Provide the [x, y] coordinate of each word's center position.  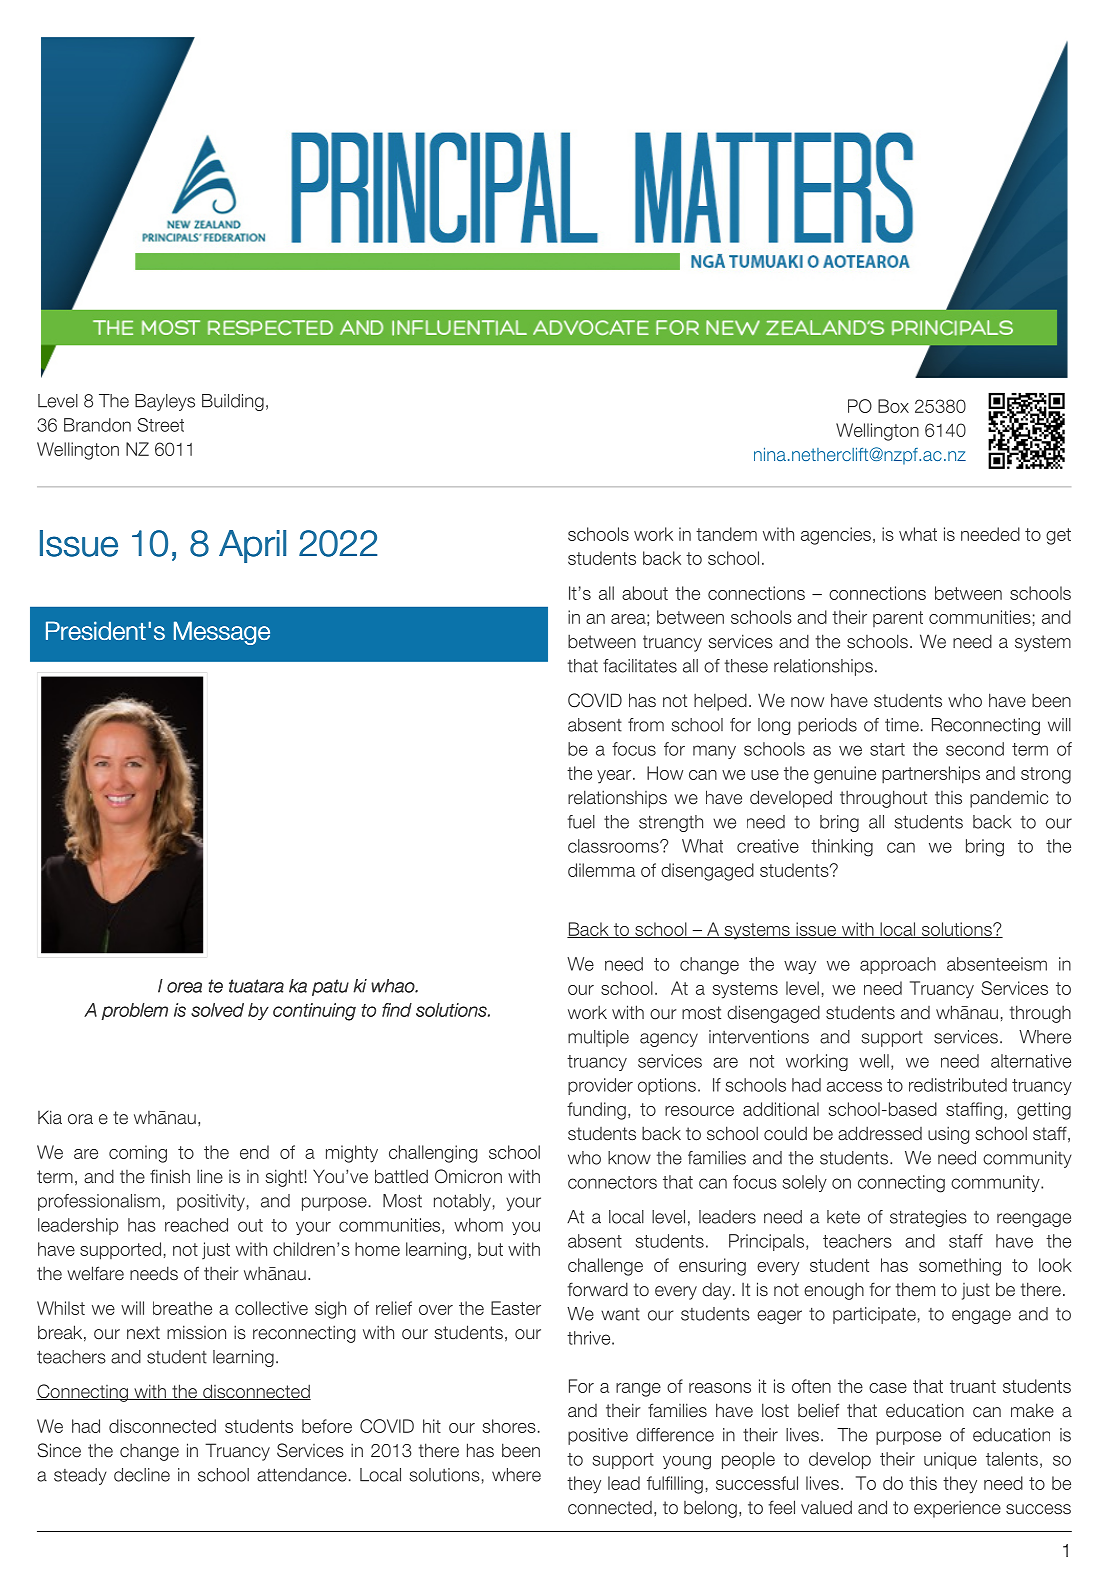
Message [222, 633]
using [948, 1135]
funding [596, 1111]
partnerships [931, 775]
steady [80, 1476]
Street [160, 425]
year [615, 777]
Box [893, 406]
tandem [726, 534]
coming [138, 1154]
